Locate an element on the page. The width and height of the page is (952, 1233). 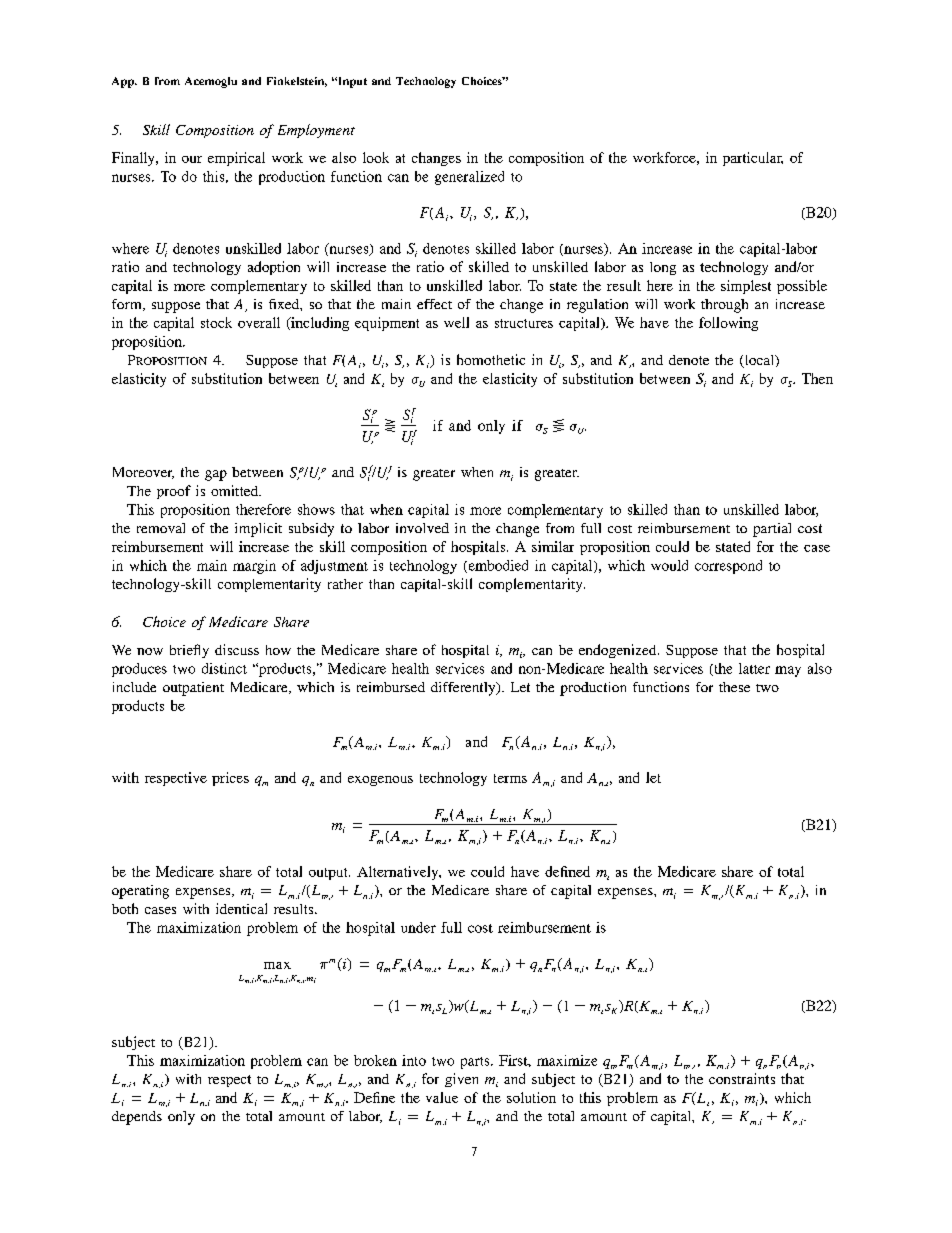
generalized is located at coordinates (469, 178).
